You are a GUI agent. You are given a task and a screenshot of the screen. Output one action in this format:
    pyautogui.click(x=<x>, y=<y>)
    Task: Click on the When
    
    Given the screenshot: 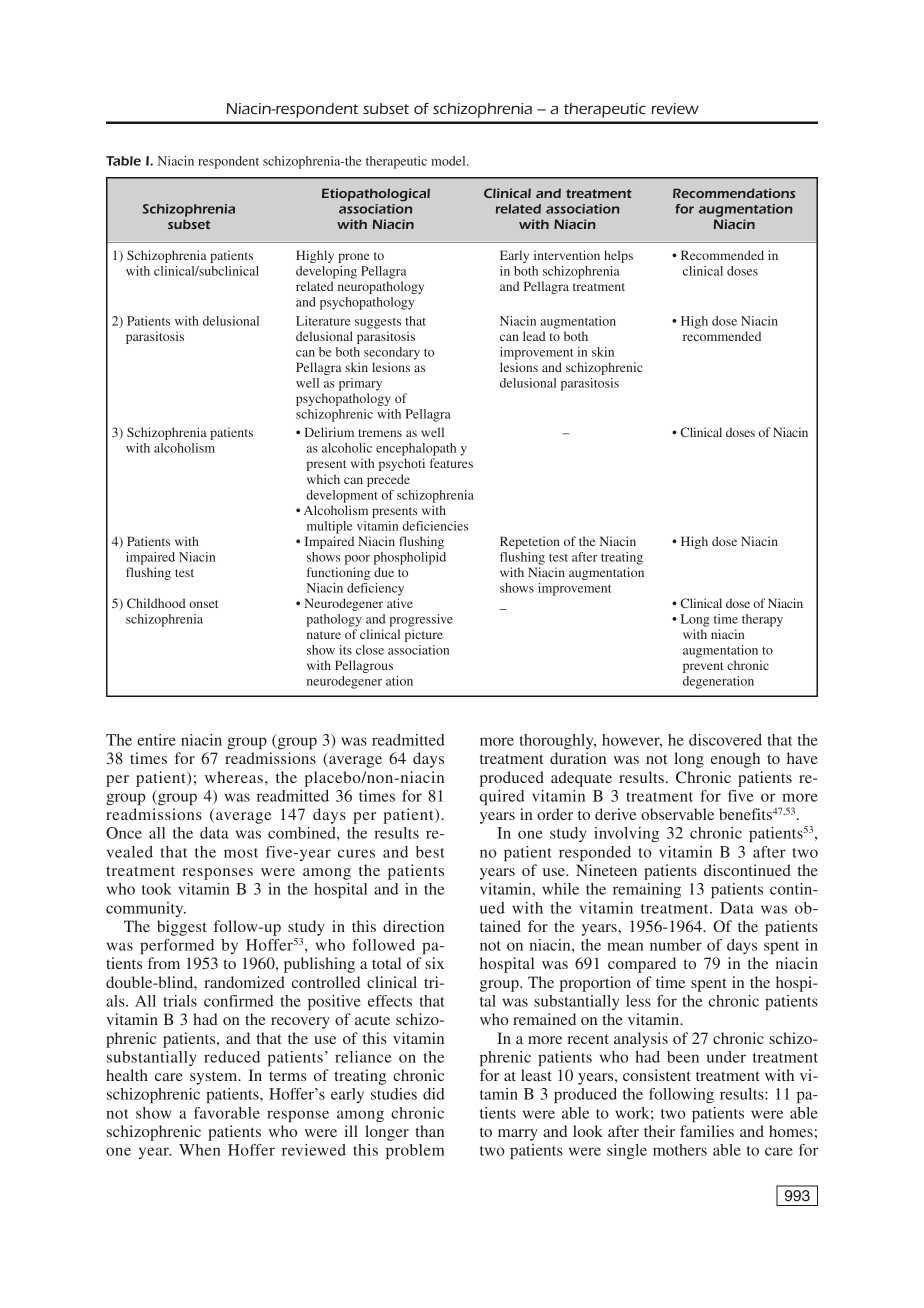 What is the action you would take?
    pyautogui.click(x=199, y=1150)
